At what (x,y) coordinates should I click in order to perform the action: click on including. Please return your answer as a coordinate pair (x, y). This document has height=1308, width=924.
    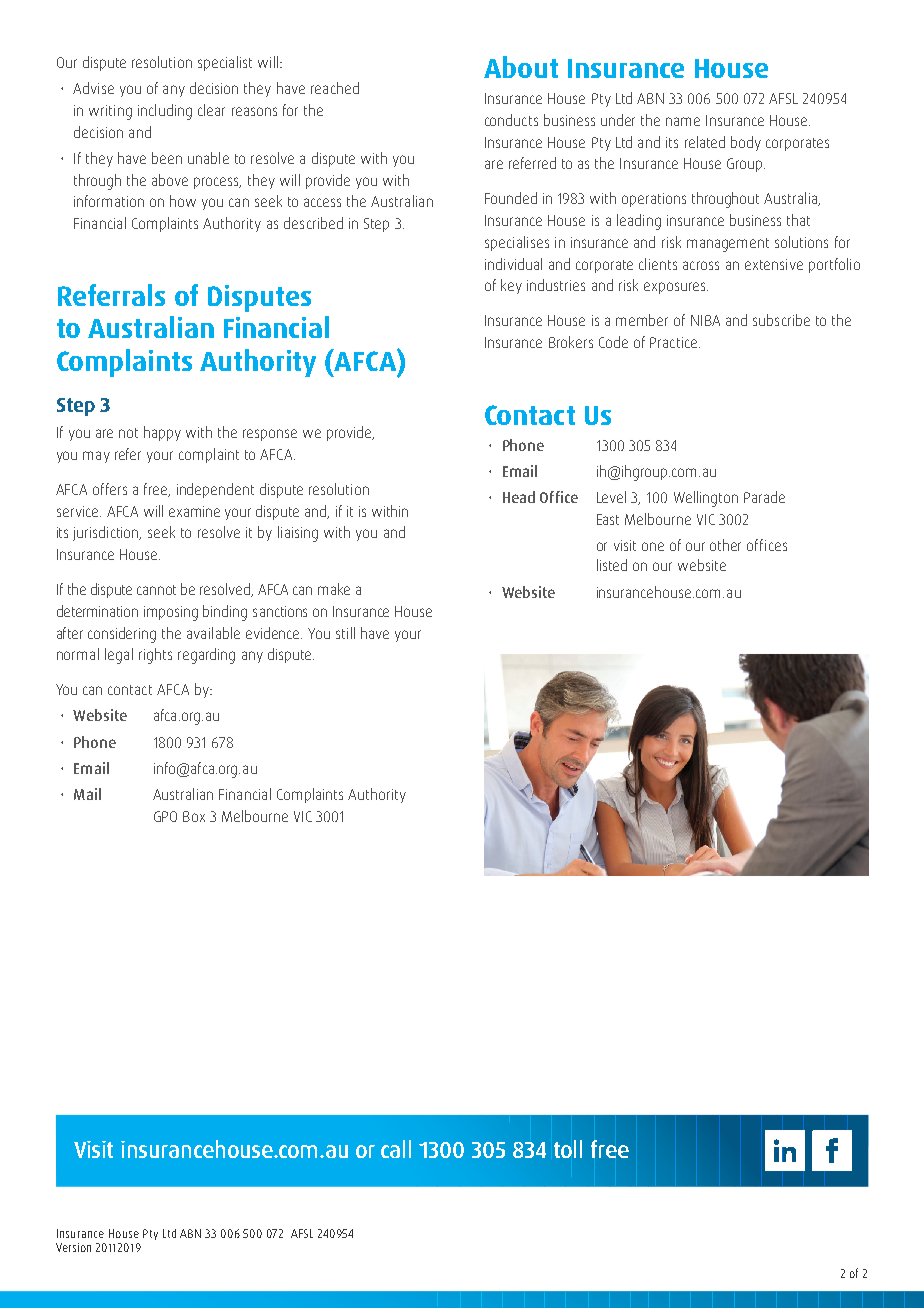
    Looking at the image, I should click on (165, 112).
